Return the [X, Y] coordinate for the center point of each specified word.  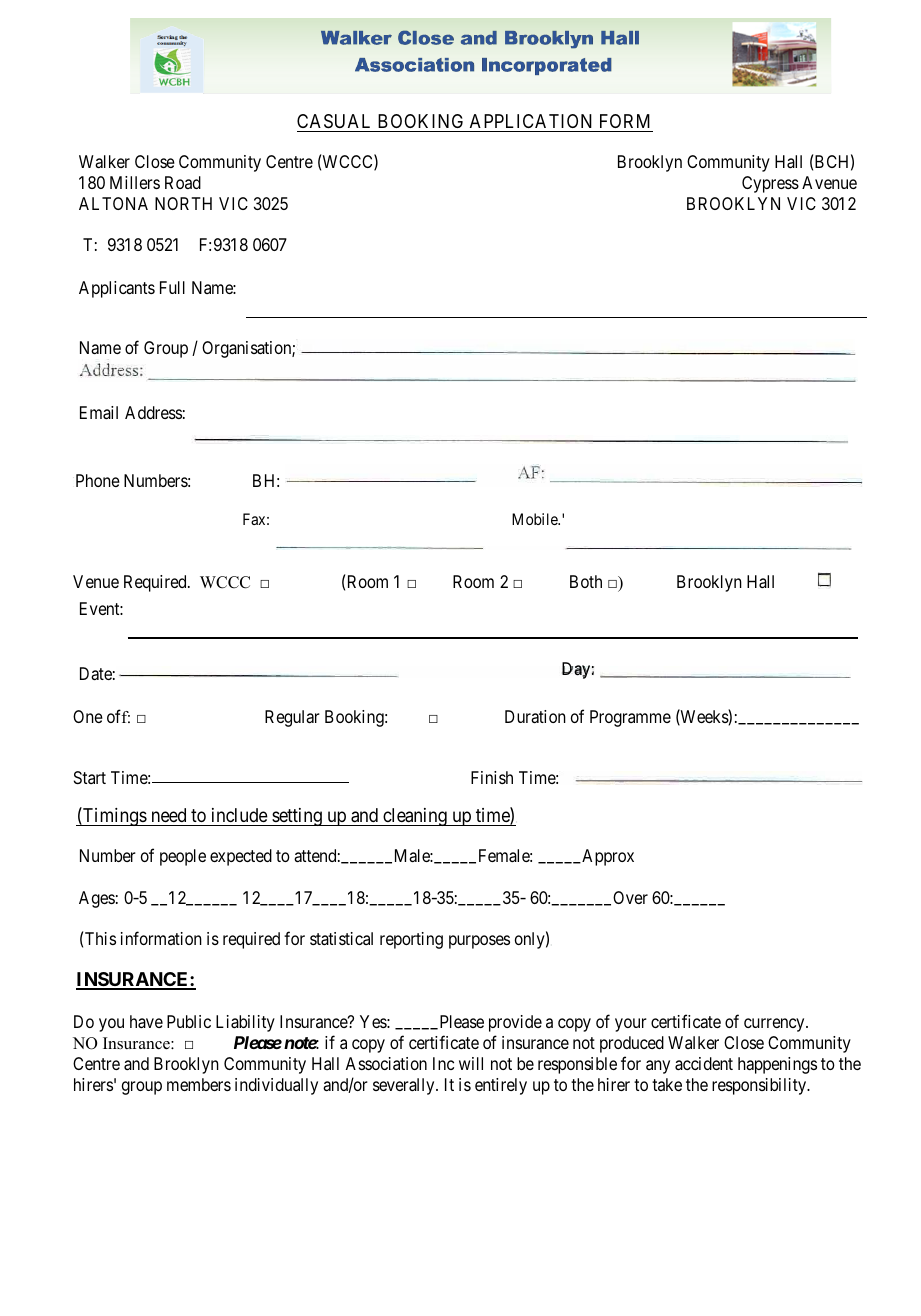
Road [183, 182]
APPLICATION [531, 121]
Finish [492, 777]
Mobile [536, 519]
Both [586, 581]
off [118, 716]
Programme [630, 718]
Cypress [770, 184]
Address [153, 412]
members [199, 1084]
